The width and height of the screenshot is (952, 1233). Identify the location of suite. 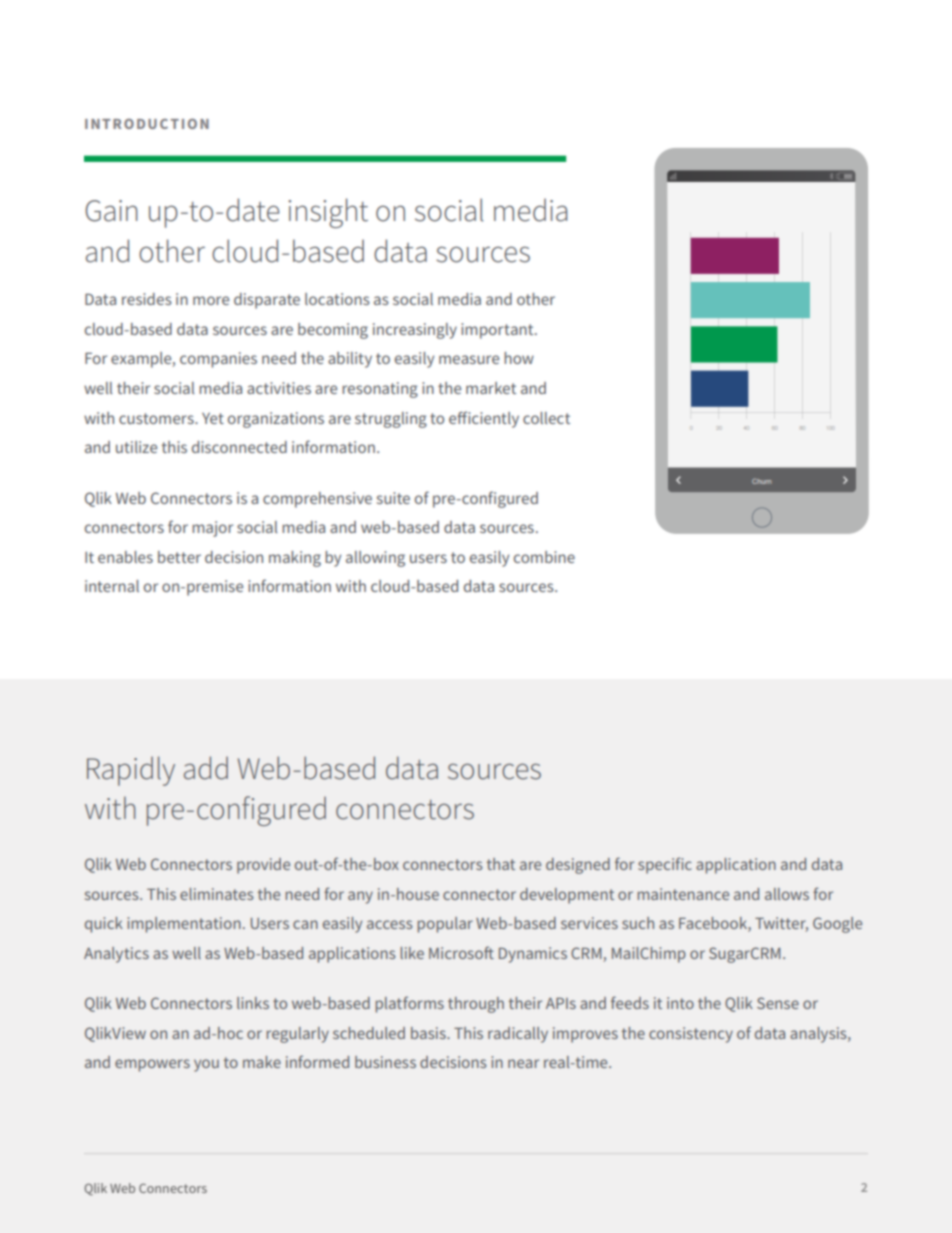
(393, 498).
